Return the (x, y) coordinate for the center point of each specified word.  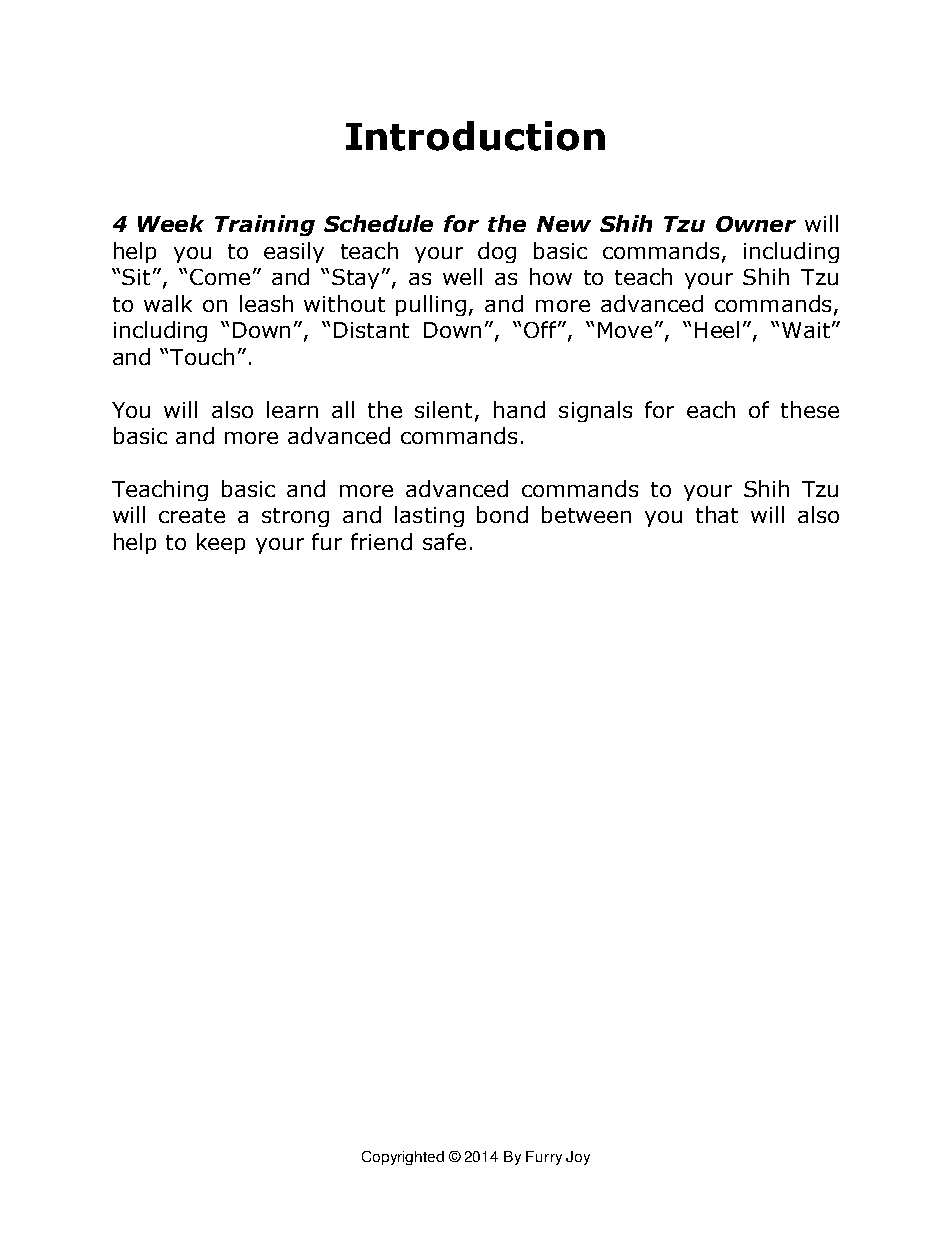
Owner (756, 224)
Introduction (475, 136)
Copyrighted (403, 1158)
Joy (578, 1158)
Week (171, 223)
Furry (544, 1158)
